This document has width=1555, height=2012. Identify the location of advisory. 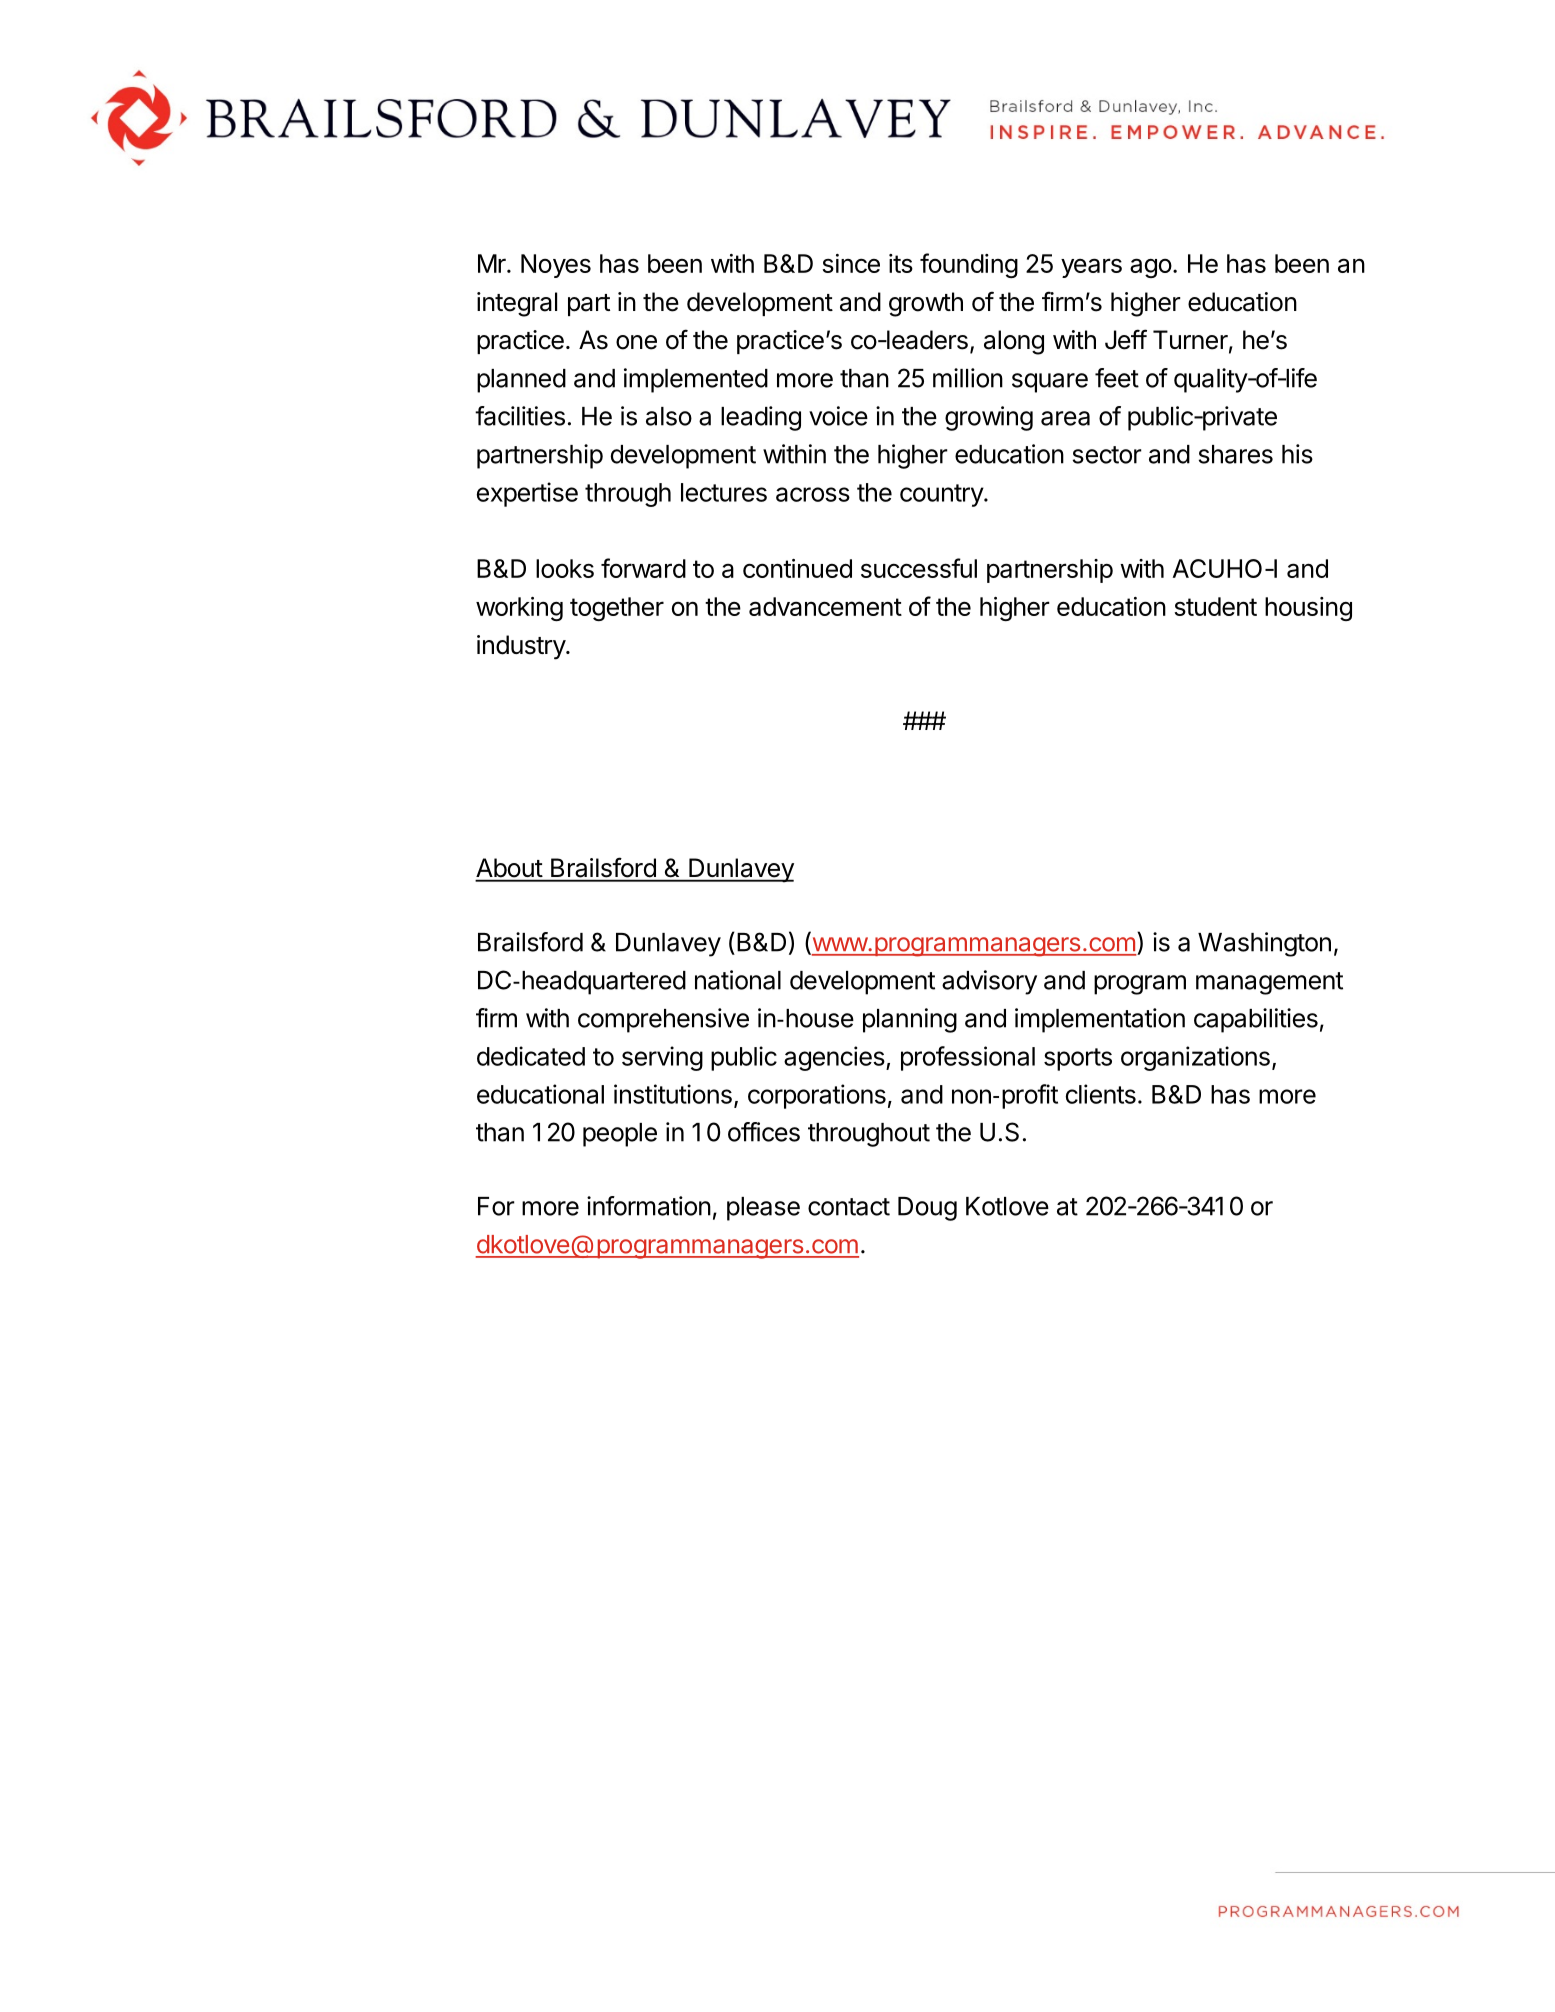
(989, 982).
